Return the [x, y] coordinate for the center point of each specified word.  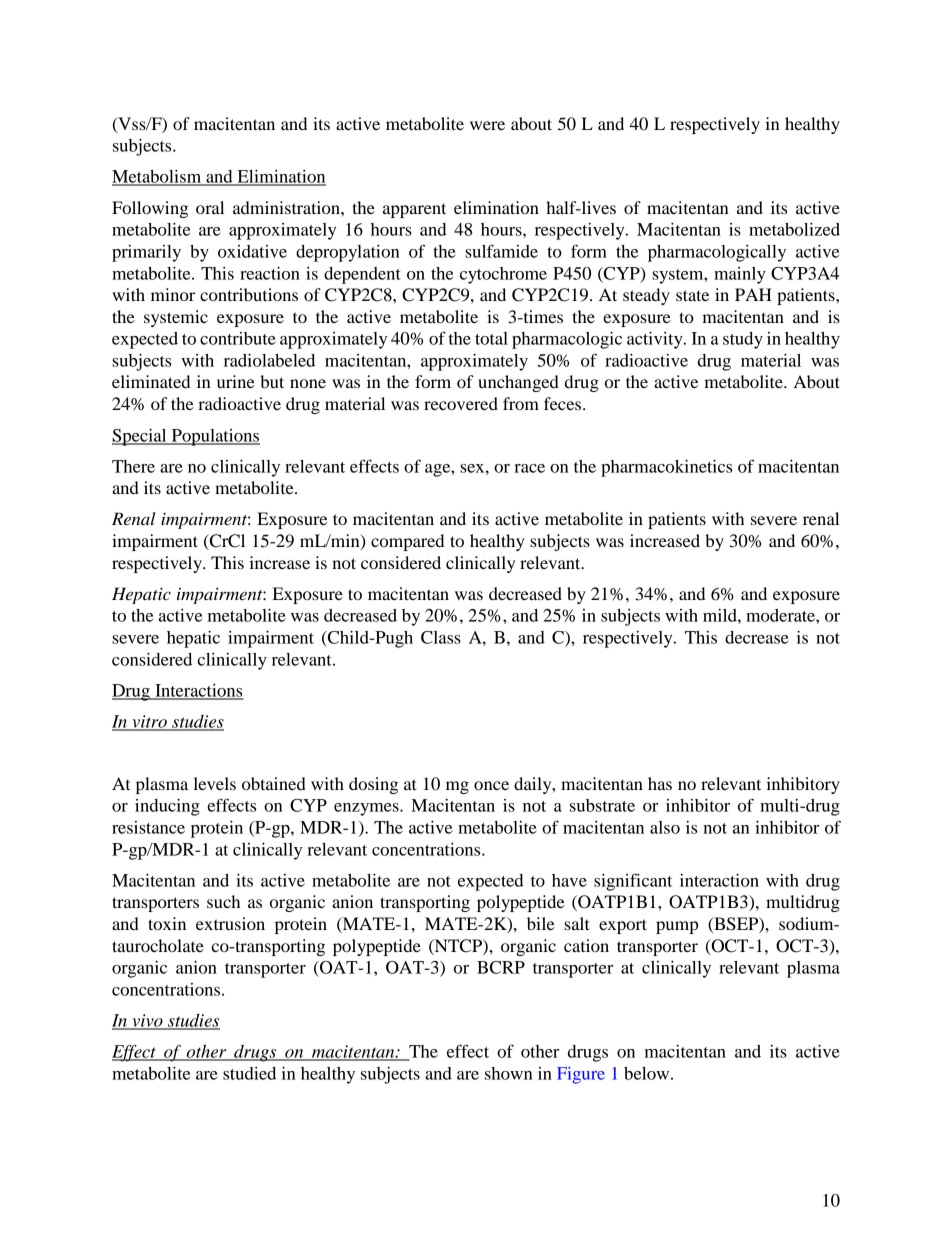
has [660, 783]
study [743, 340]
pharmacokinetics [666, 468]
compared [407, 542]
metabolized [794, 229]
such [223, 901]
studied [249, 1073]
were [487, 125]
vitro [149, 722]
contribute [238, 338]
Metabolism [158, 177]
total [491, 338]
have [569, 880]
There [133, 466]
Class [441, 637]
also [665, 827]
